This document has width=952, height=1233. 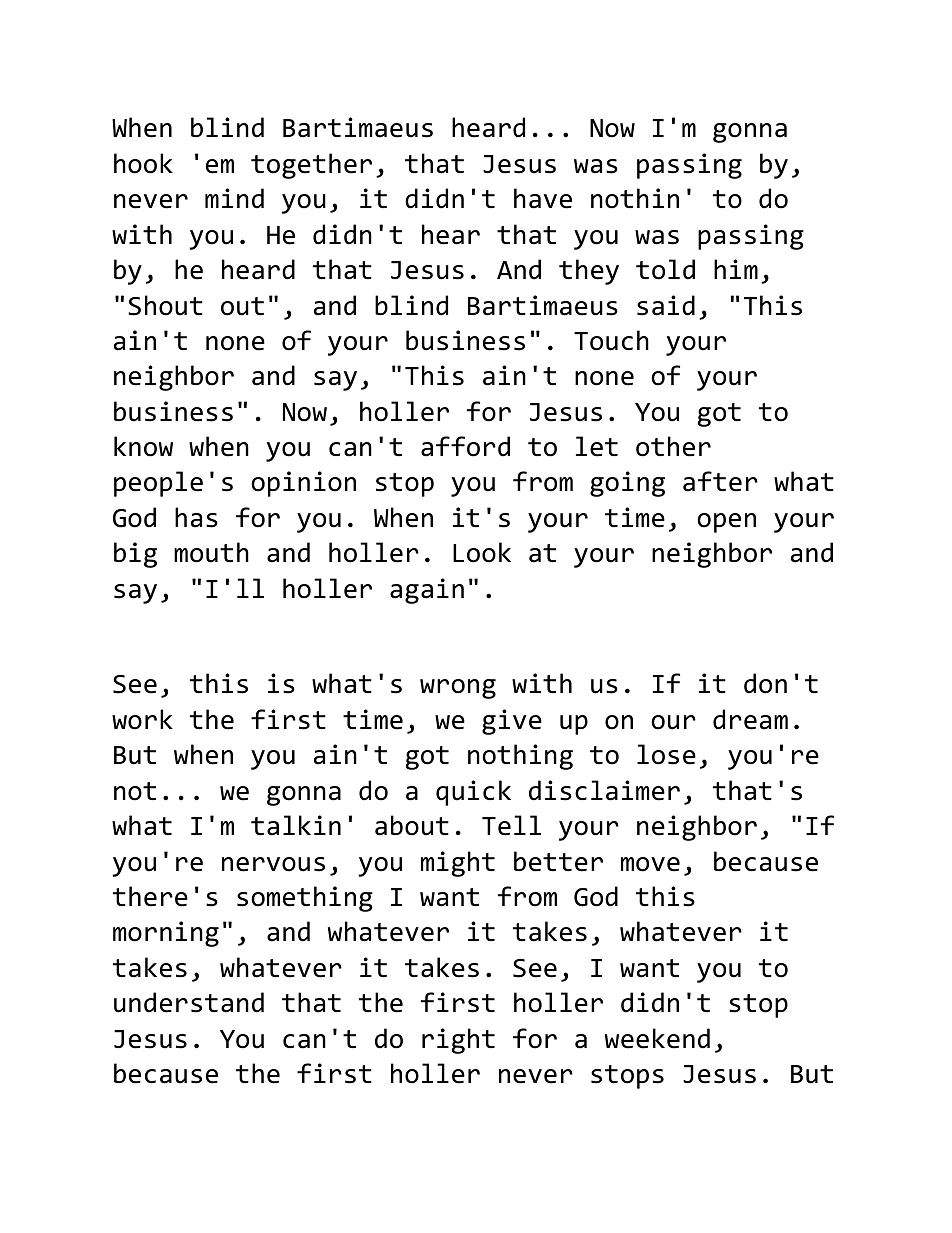 I want to click on know, so click(x=143, y=446).
